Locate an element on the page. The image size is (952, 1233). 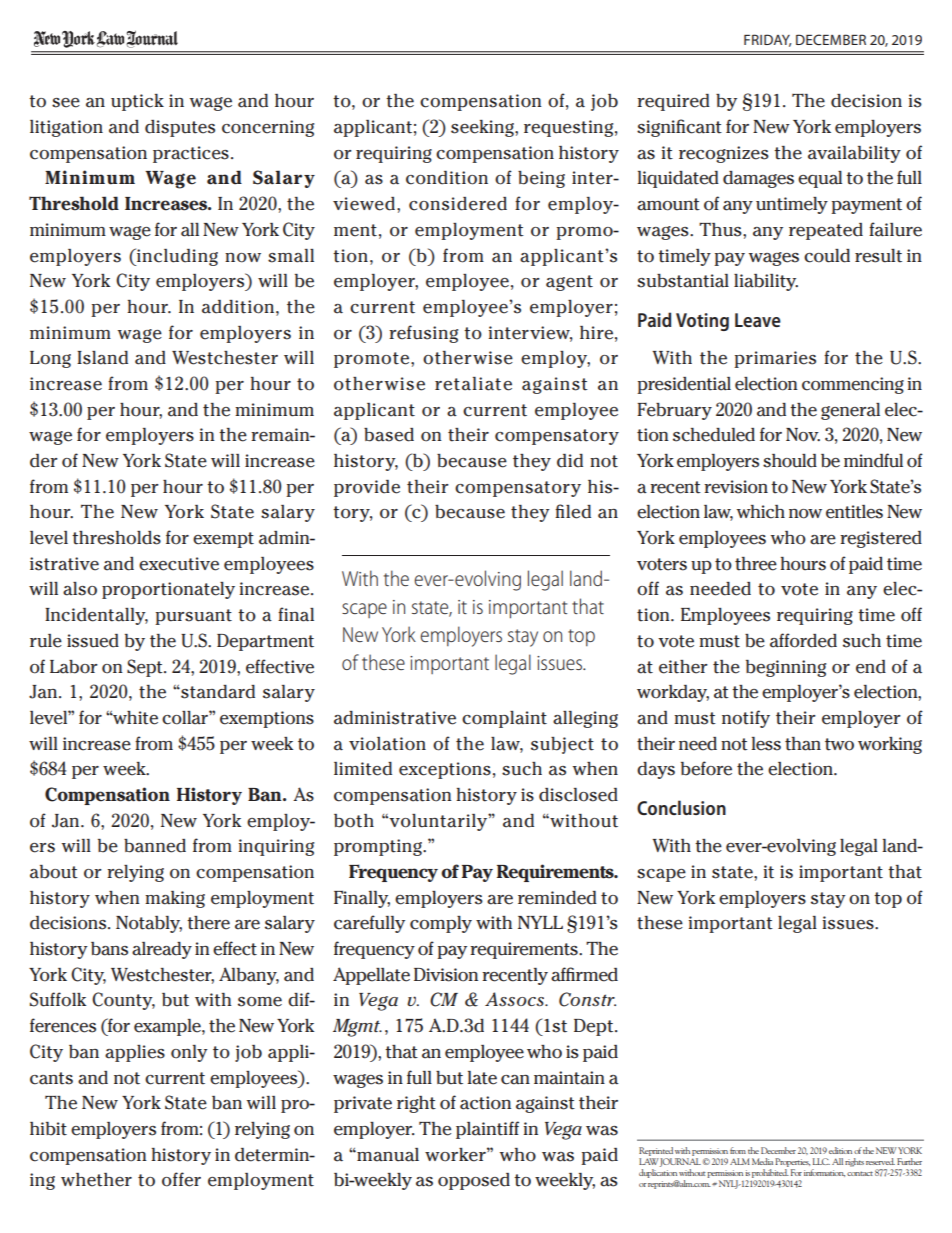
uptick is located at coordinates (137, 102).
